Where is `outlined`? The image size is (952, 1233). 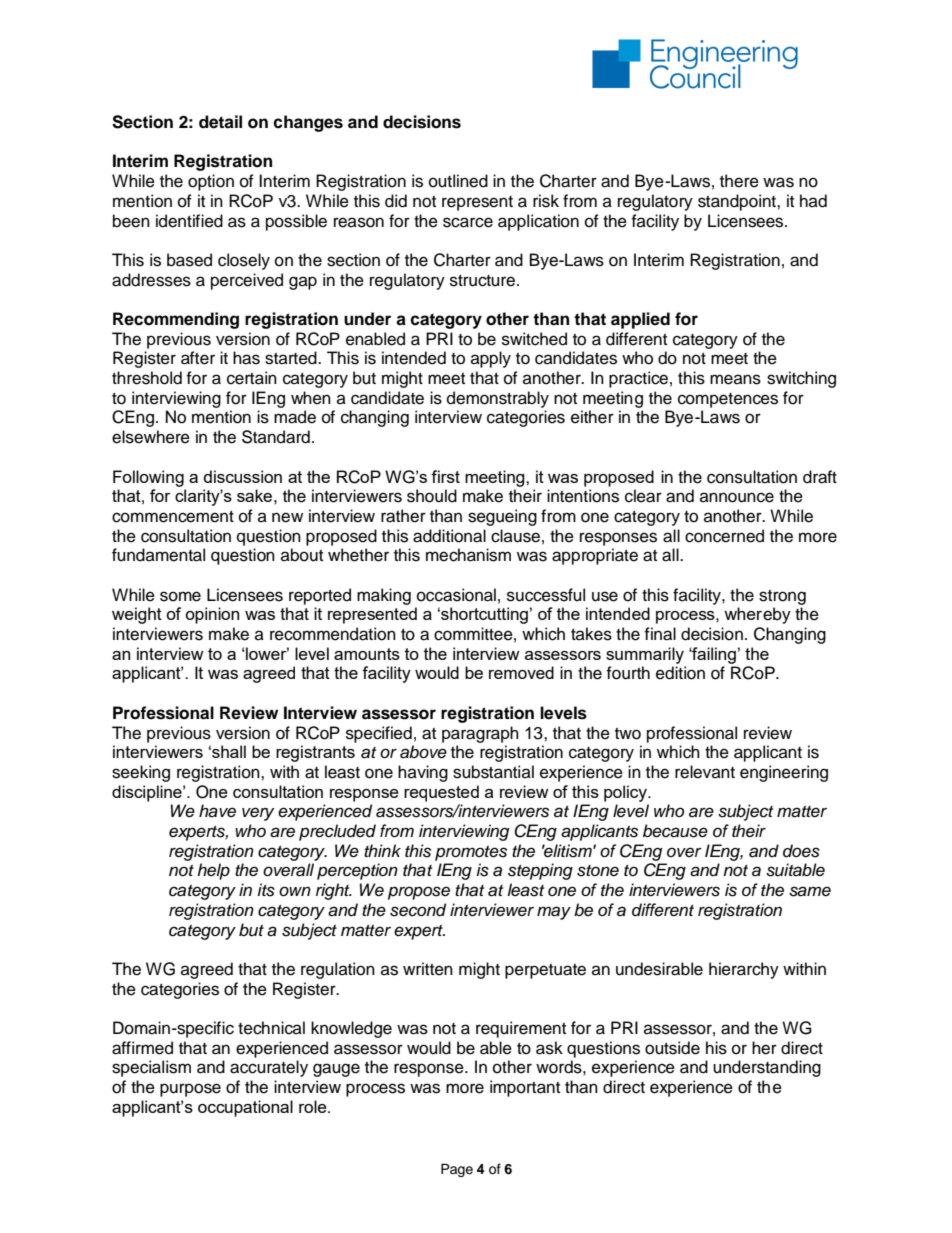 outlined is located at coordinates (458, 181).
